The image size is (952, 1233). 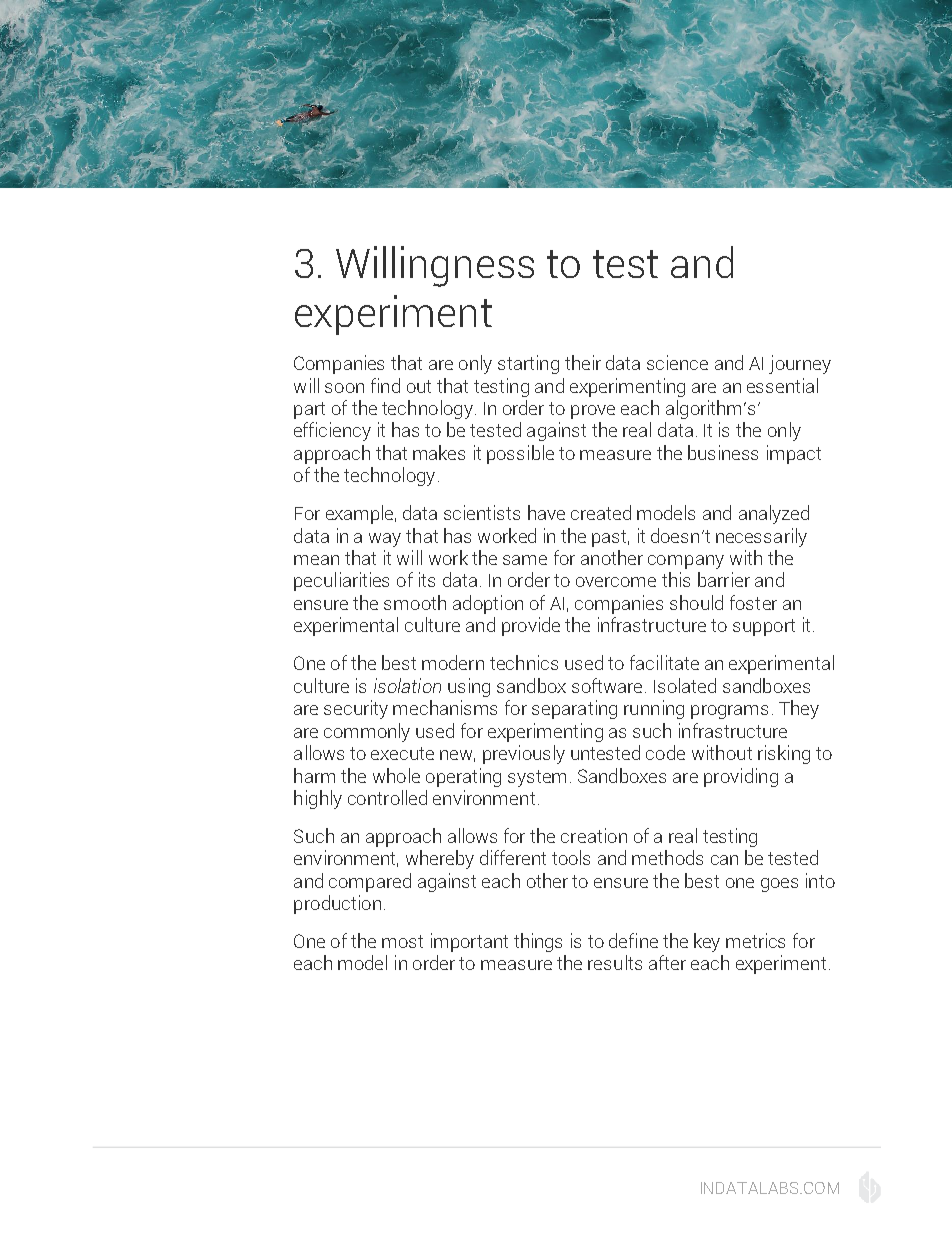 I want to click on things, so click(x=538, y=942).
